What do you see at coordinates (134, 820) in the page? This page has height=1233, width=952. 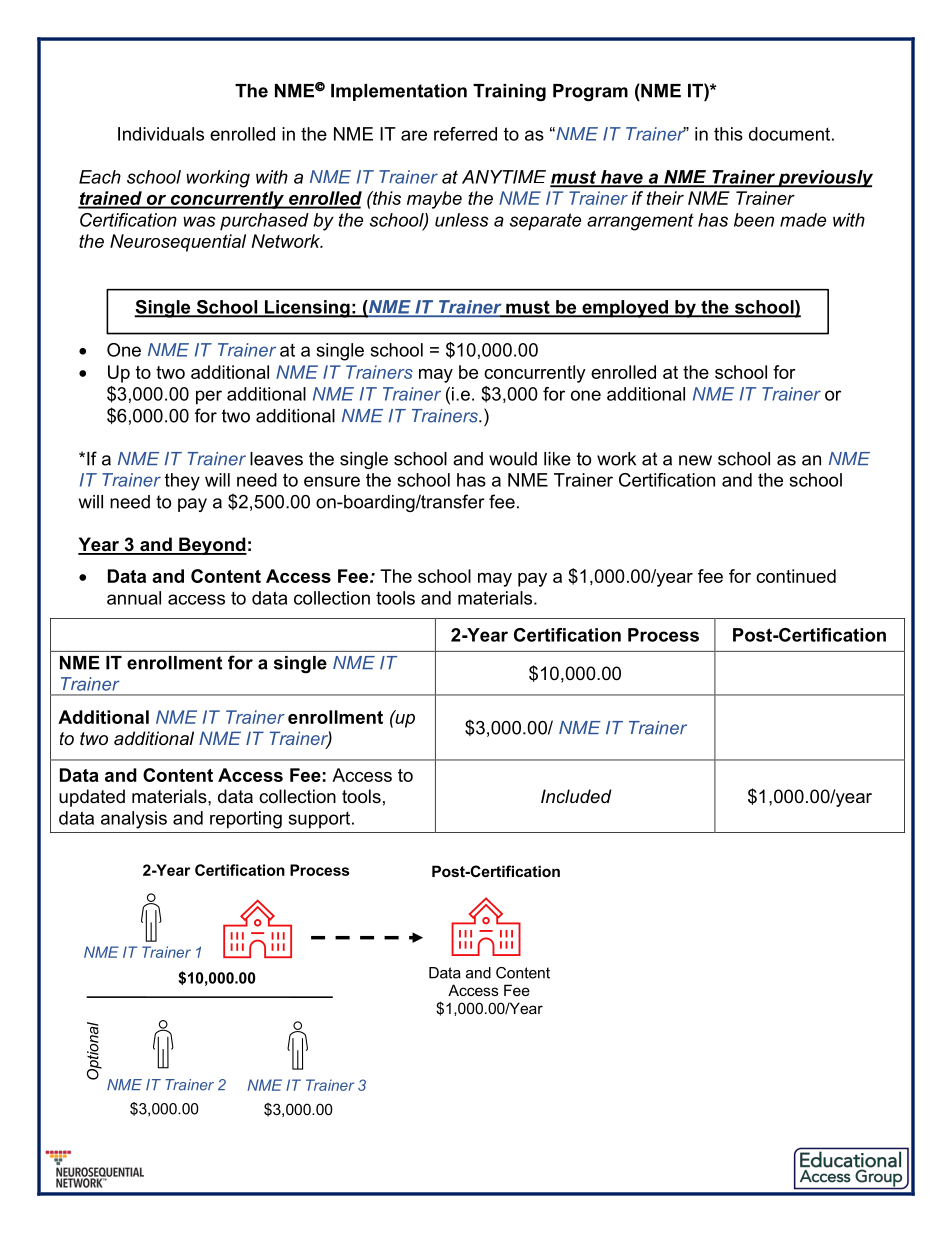 I see `analysis` at bounding box center [134, 820].
